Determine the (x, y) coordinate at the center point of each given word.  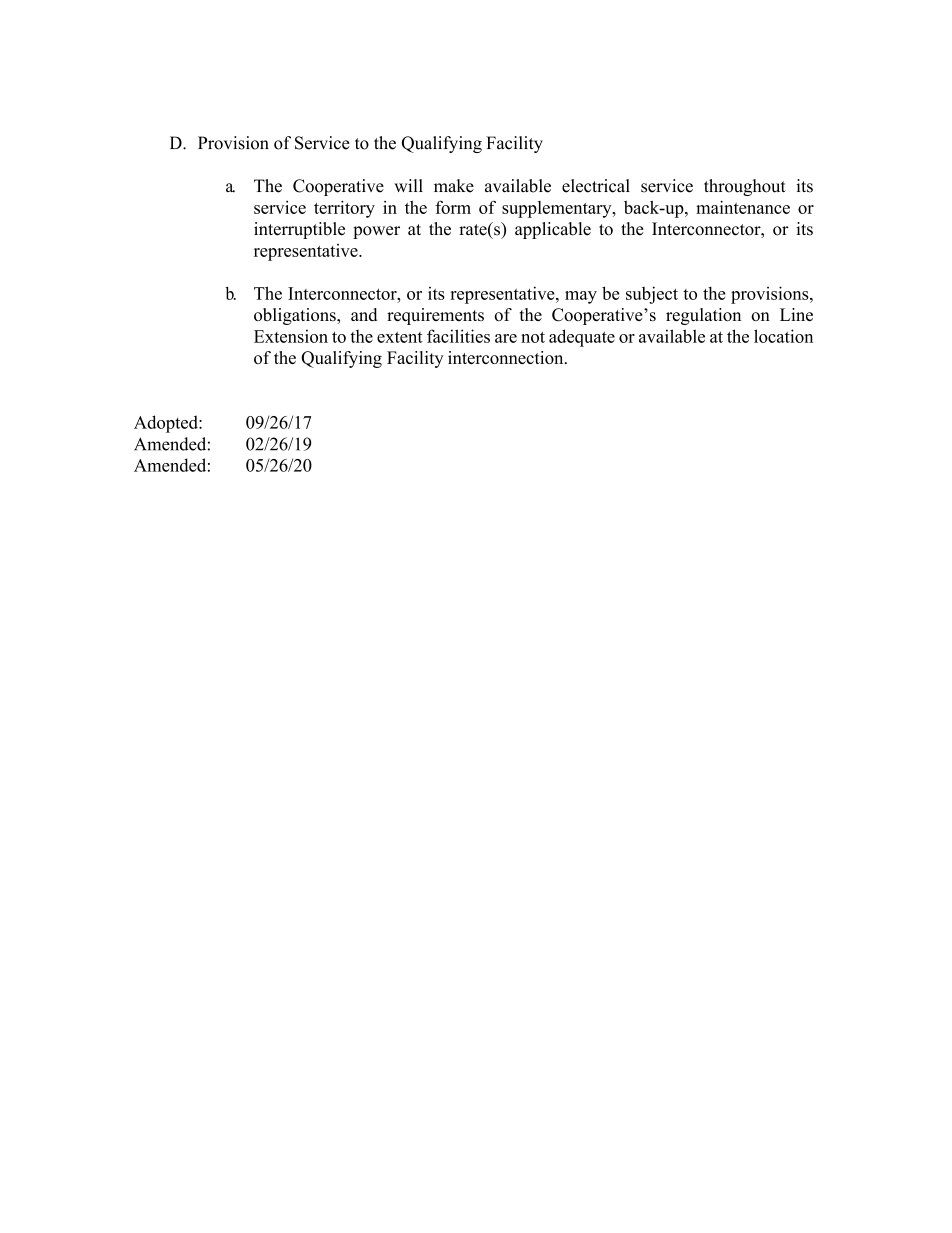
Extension (291, 336)
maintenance (743, 207)
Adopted (167, 424)
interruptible (299, 230)
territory (344, 209)
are (506, 338)
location (783, 336)
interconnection (507, 357)
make (454, 186)
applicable (553, 230)
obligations (296, 316)
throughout (745, 187)
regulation (703, 316)
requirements (435, 316)
